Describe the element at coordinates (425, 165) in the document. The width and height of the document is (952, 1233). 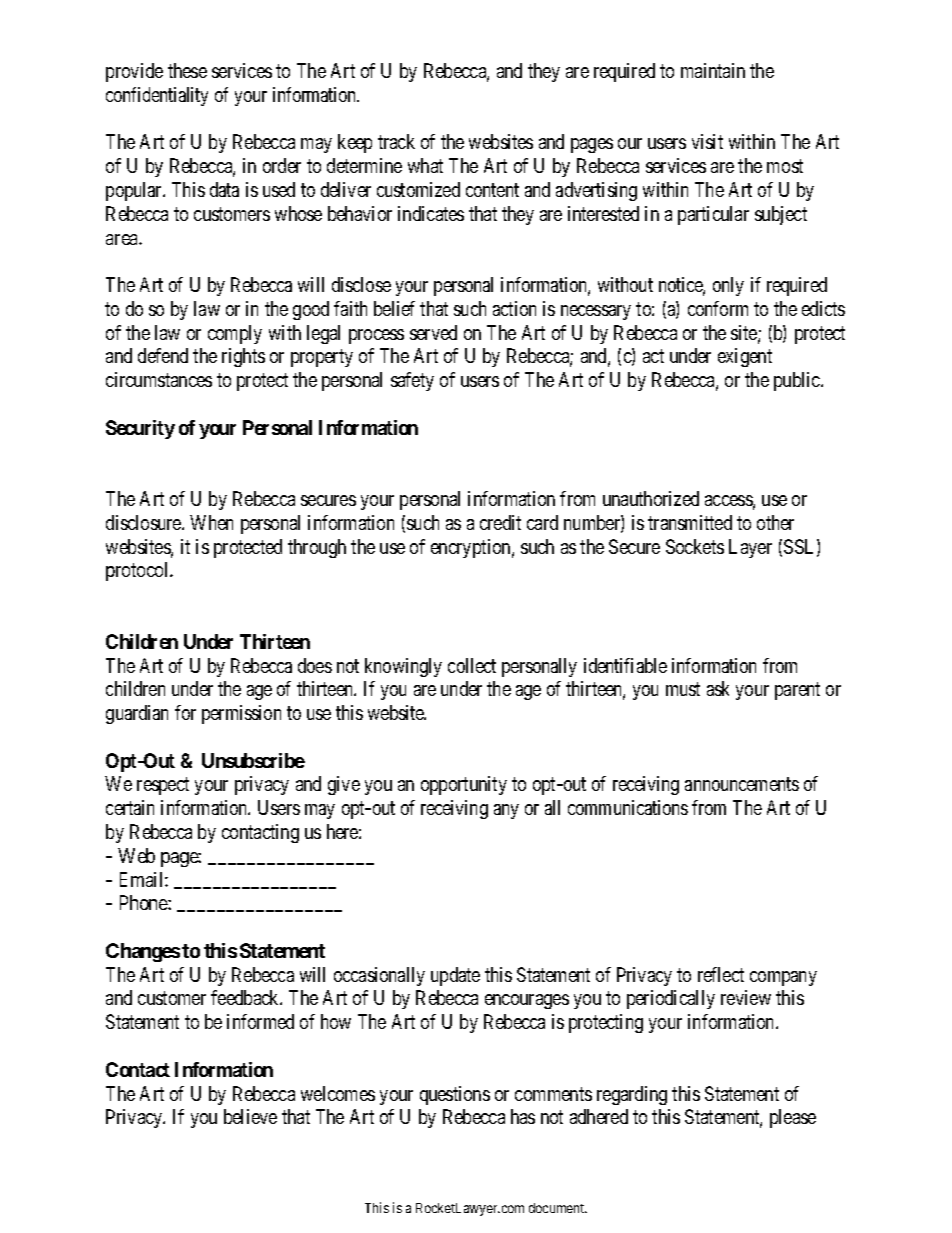
I see `what` at that location.
